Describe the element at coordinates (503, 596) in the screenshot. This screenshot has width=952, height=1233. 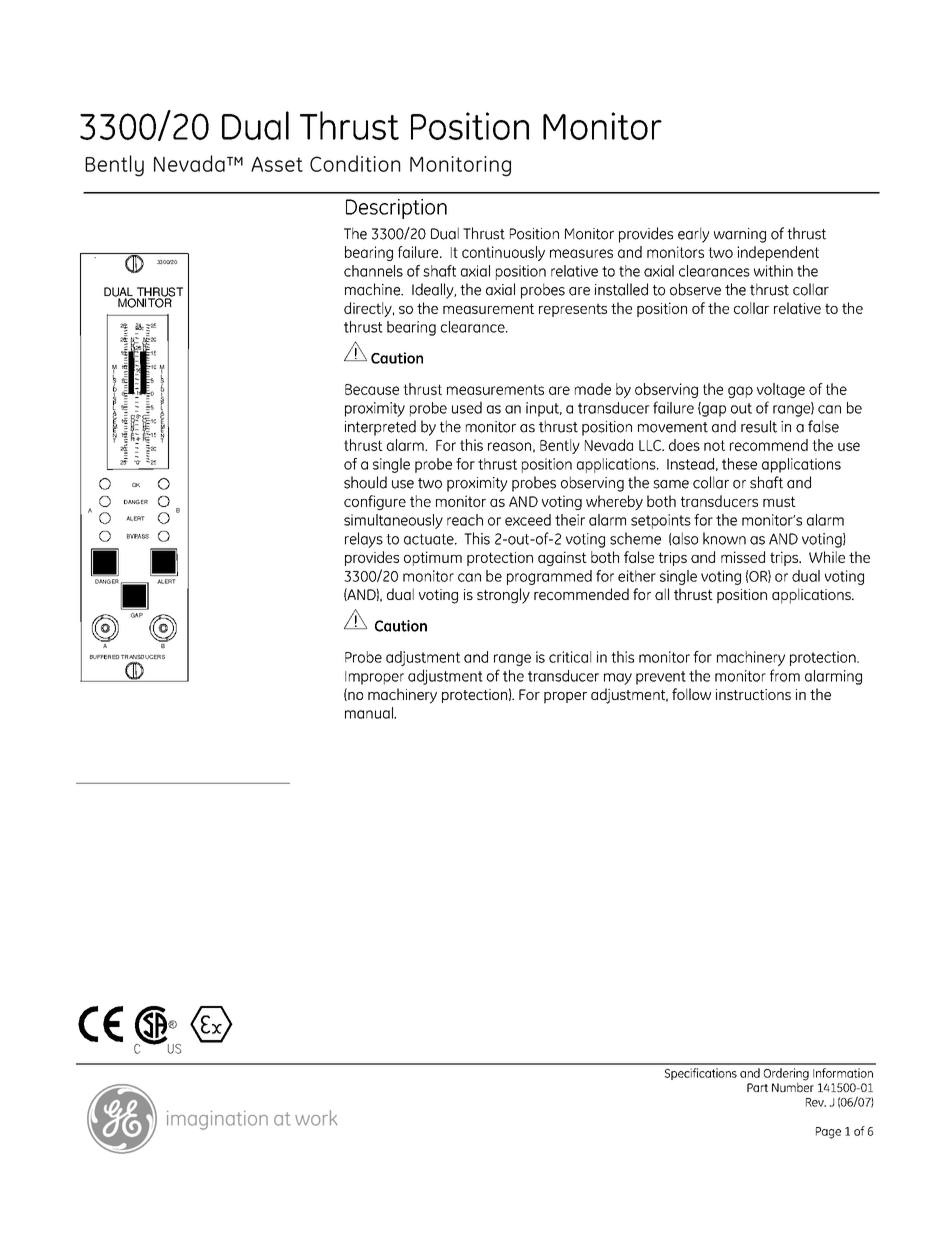
I see `strongly` at that location.
